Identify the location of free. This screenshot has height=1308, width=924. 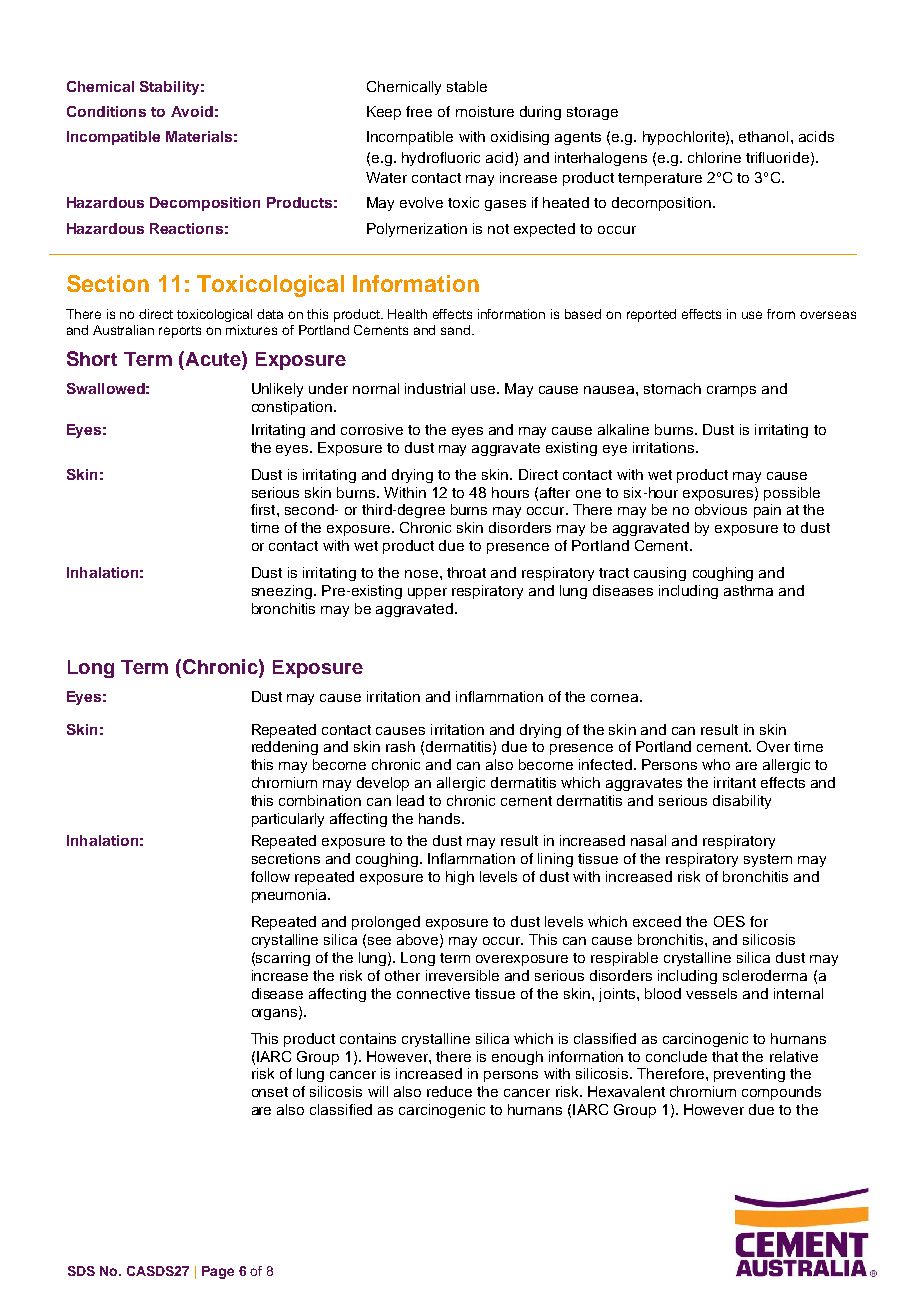
(419, 111).
